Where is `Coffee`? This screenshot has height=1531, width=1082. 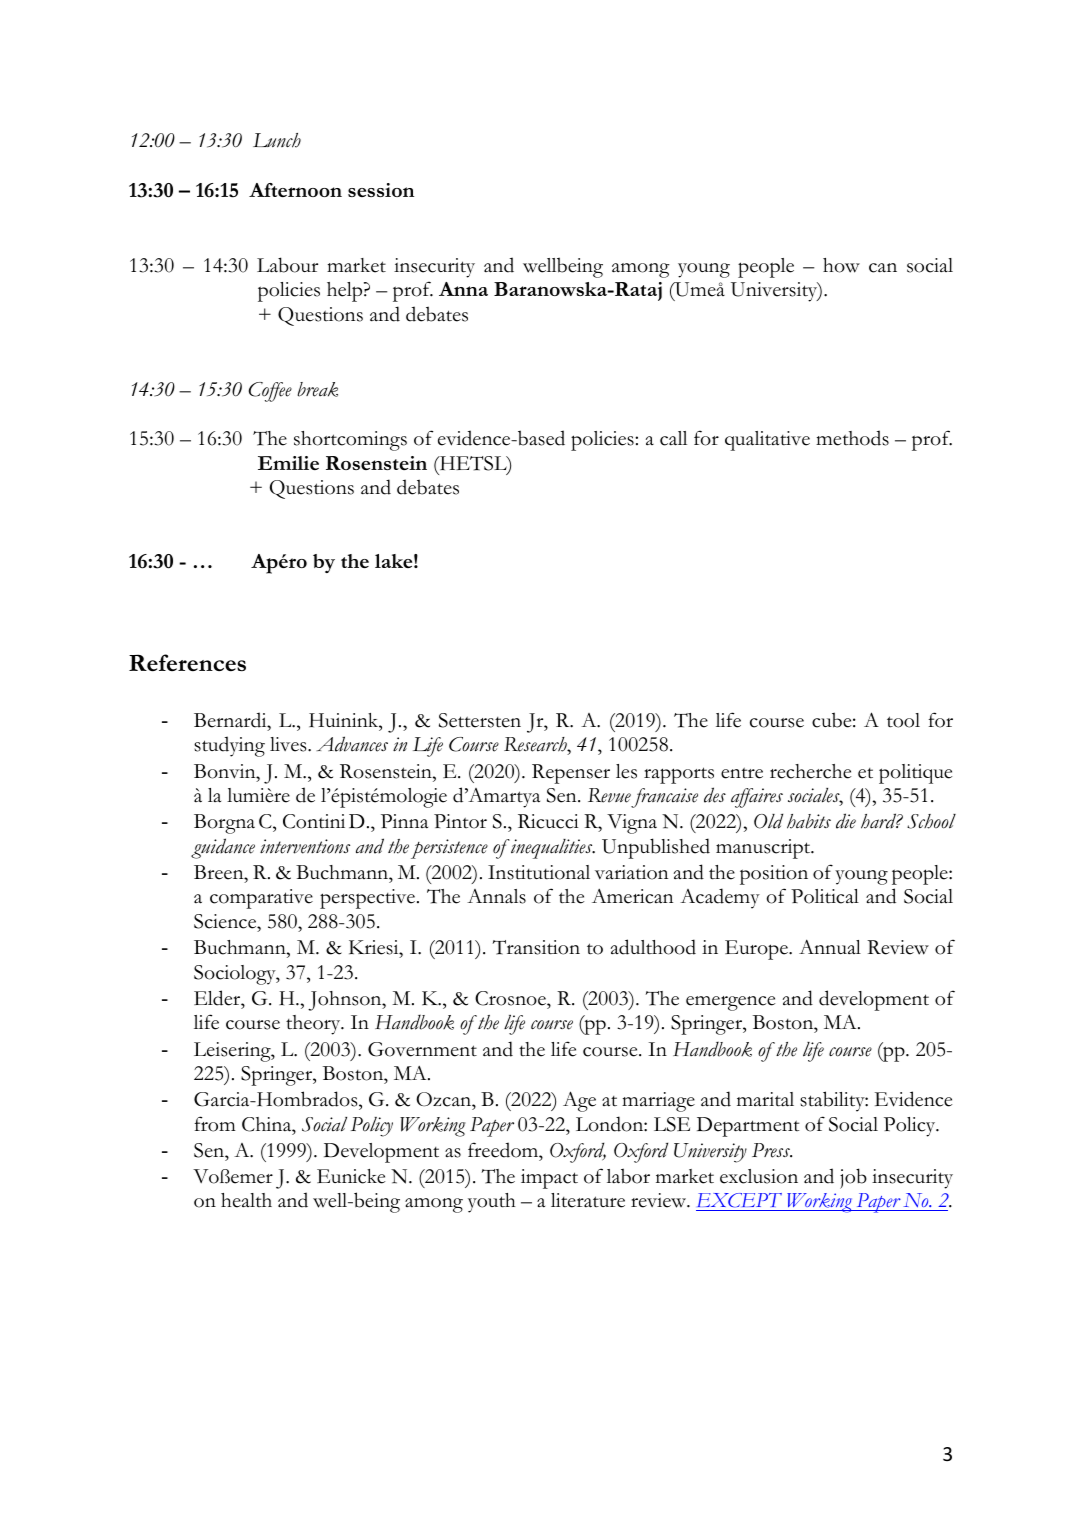
Coffee is located at coordinates (270, 392).
